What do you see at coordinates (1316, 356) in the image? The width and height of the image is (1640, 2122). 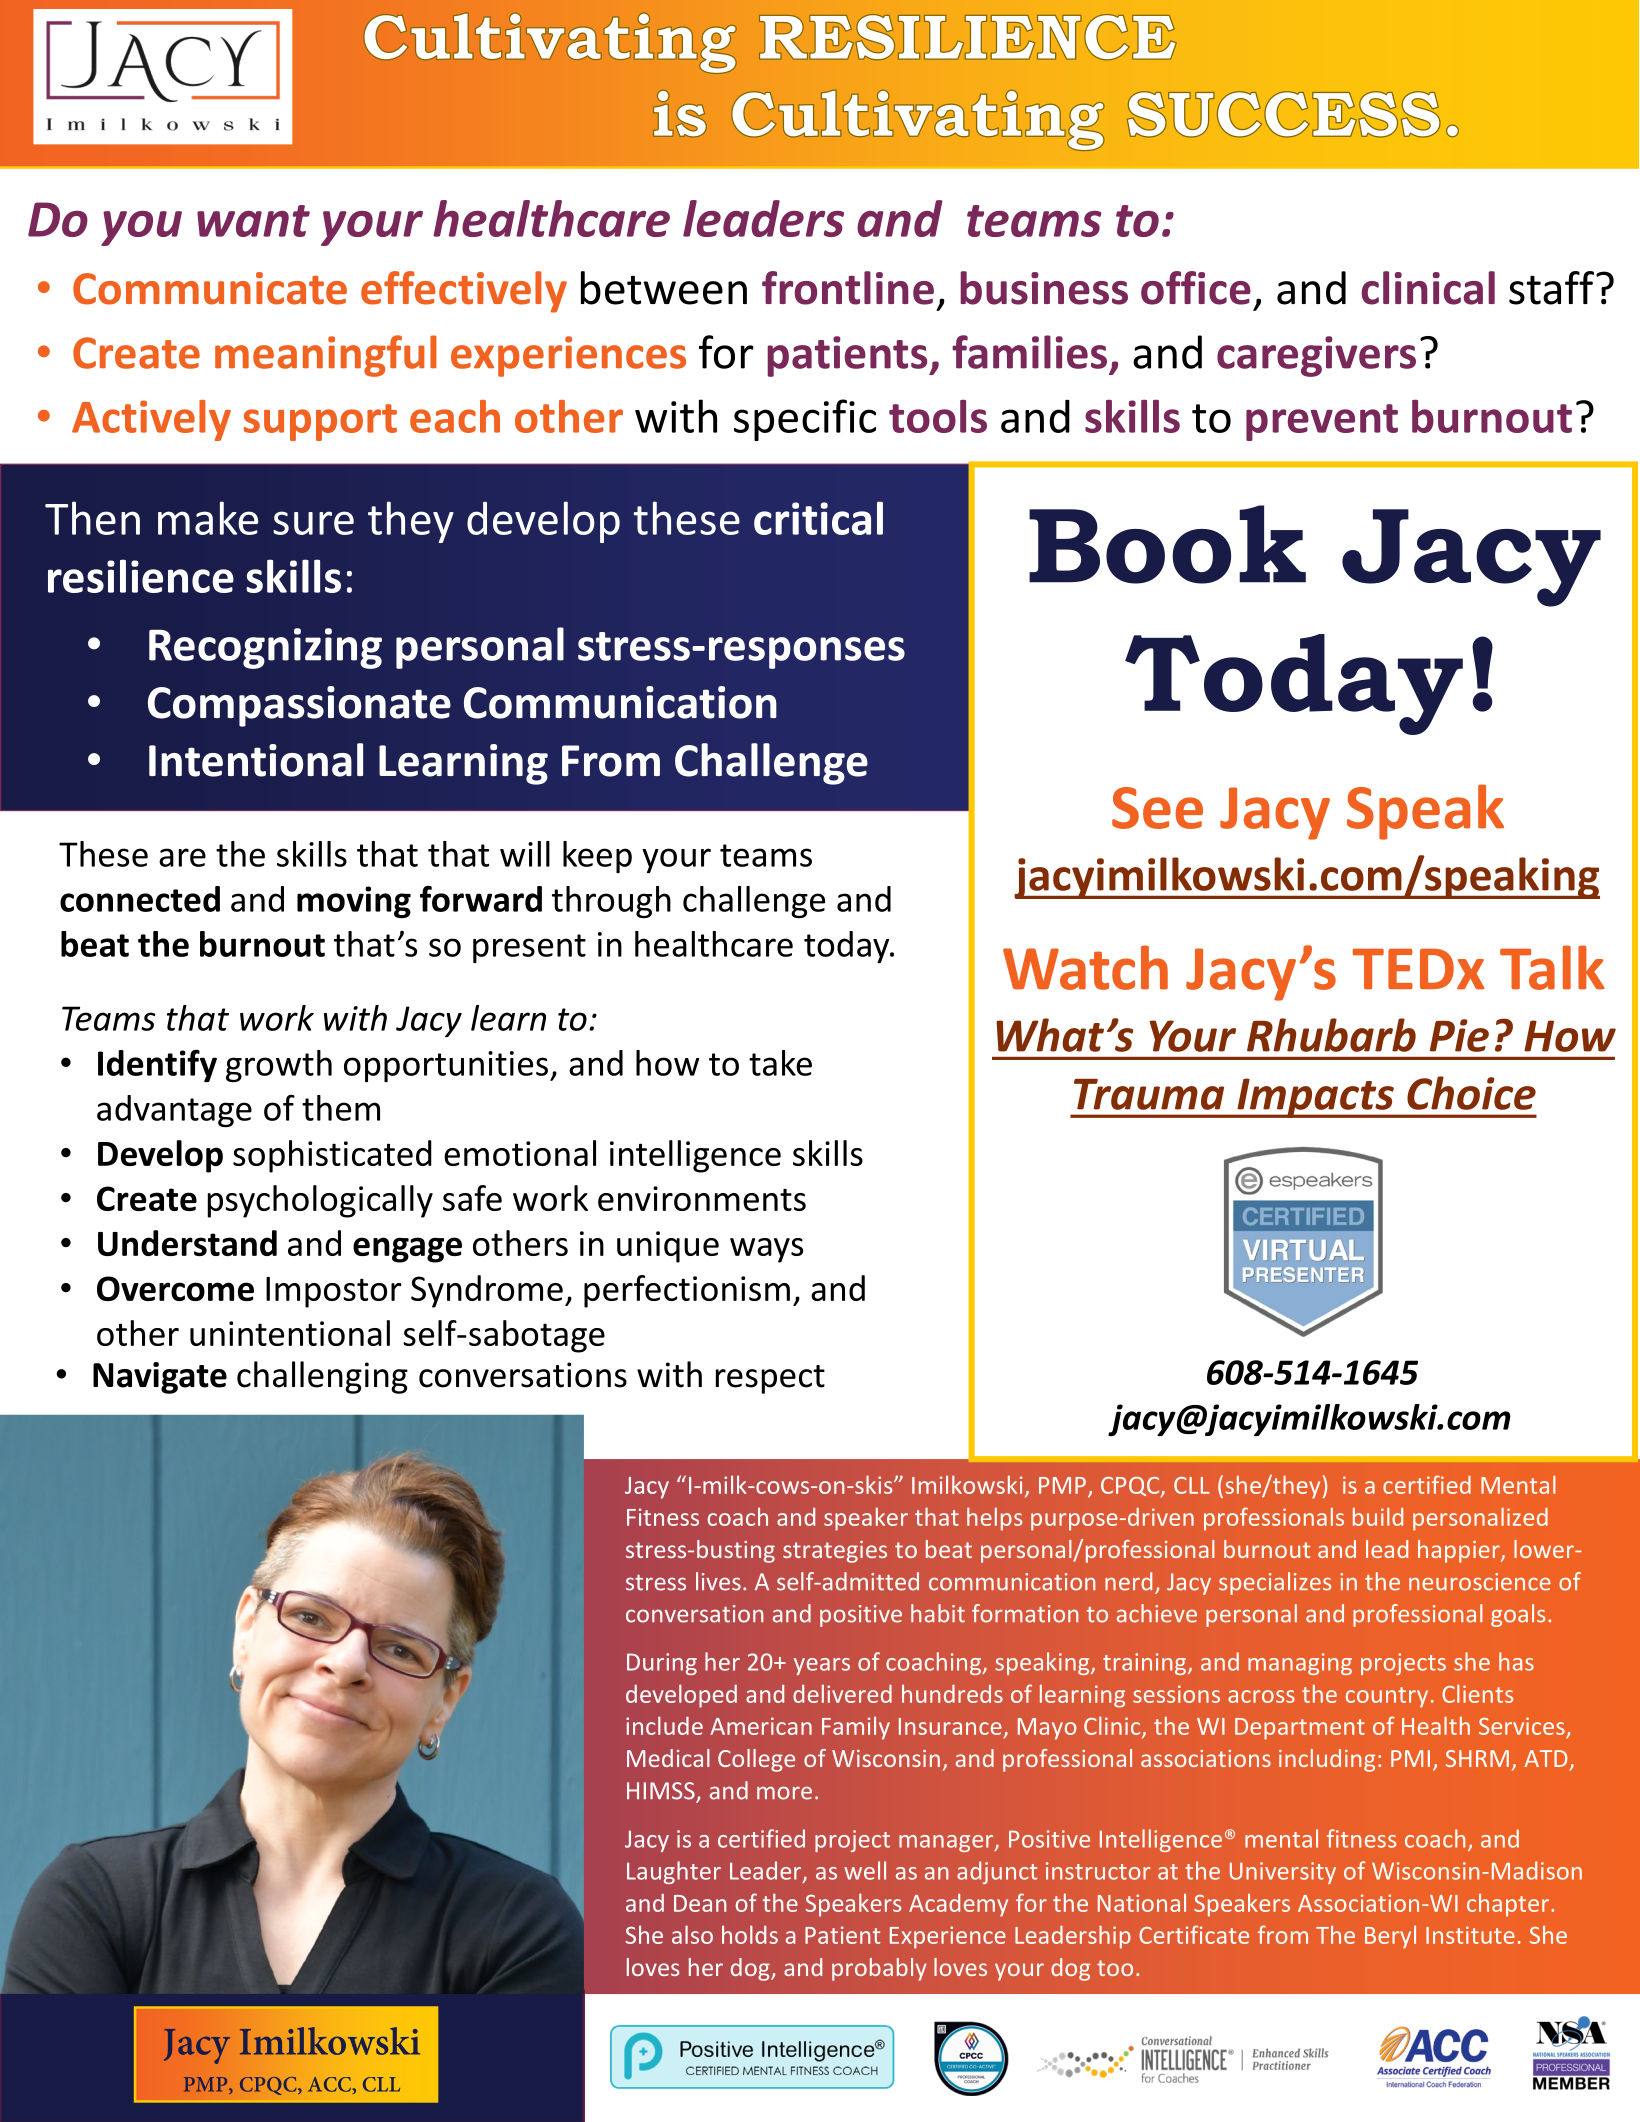 I see `caregivers` at bounding box center [1316, 356].
